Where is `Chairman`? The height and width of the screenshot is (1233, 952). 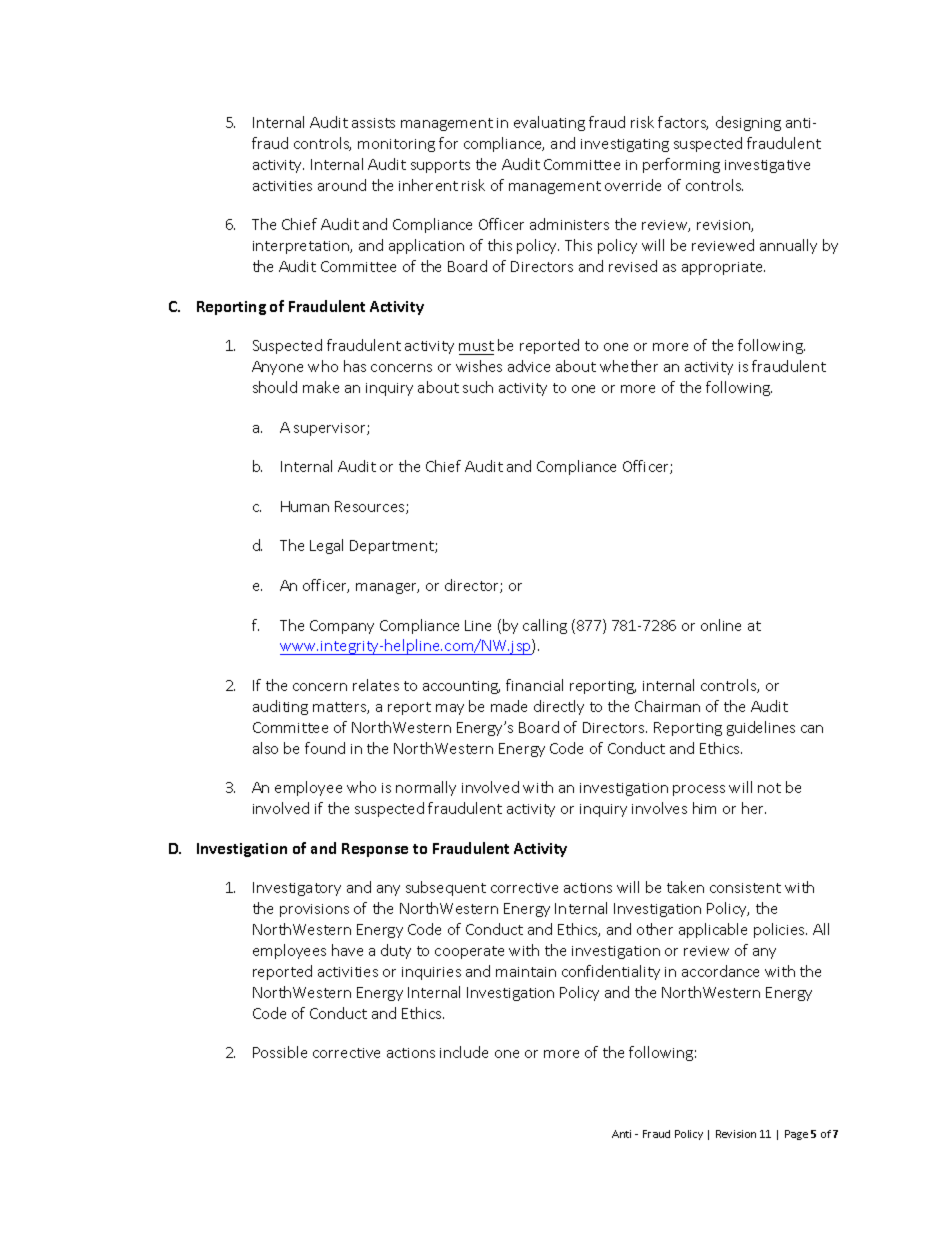 Chairman is located at coordinates (667, 706).
